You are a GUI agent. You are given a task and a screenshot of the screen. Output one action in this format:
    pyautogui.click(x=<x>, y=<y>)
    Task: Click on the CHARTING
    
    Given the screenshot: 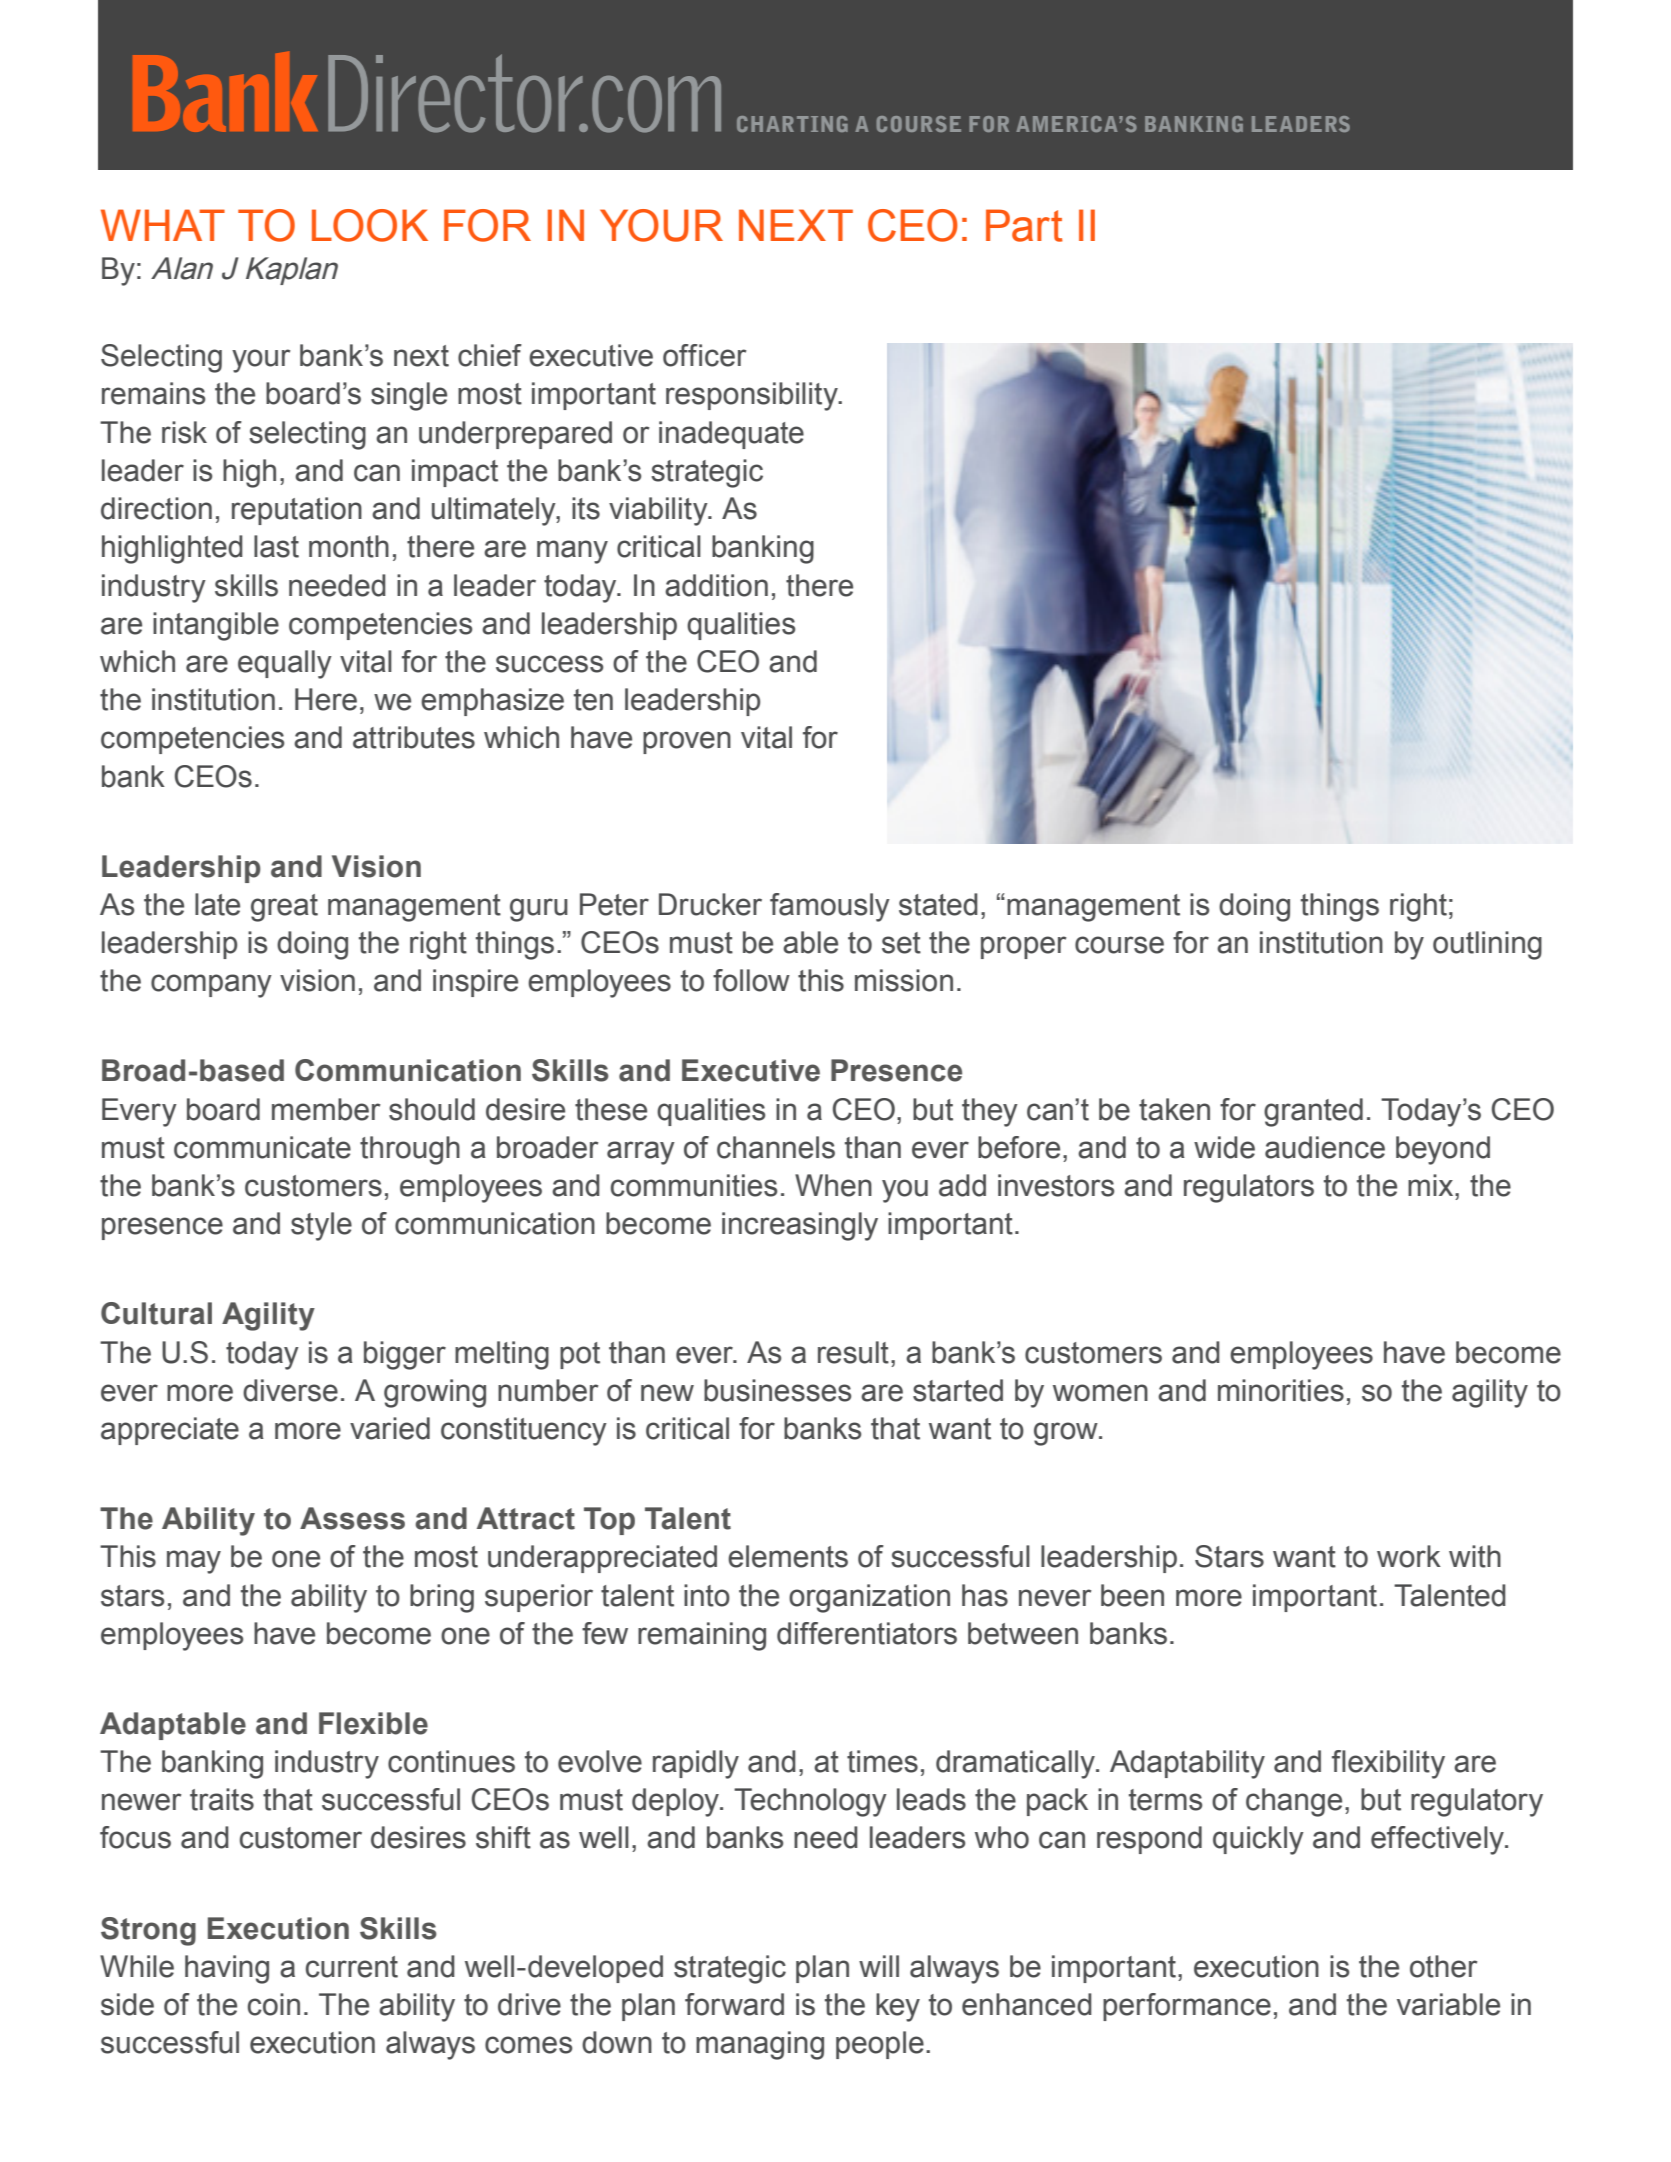 What is the action you would take?
    pyautogui.click(x=792, y=124)
